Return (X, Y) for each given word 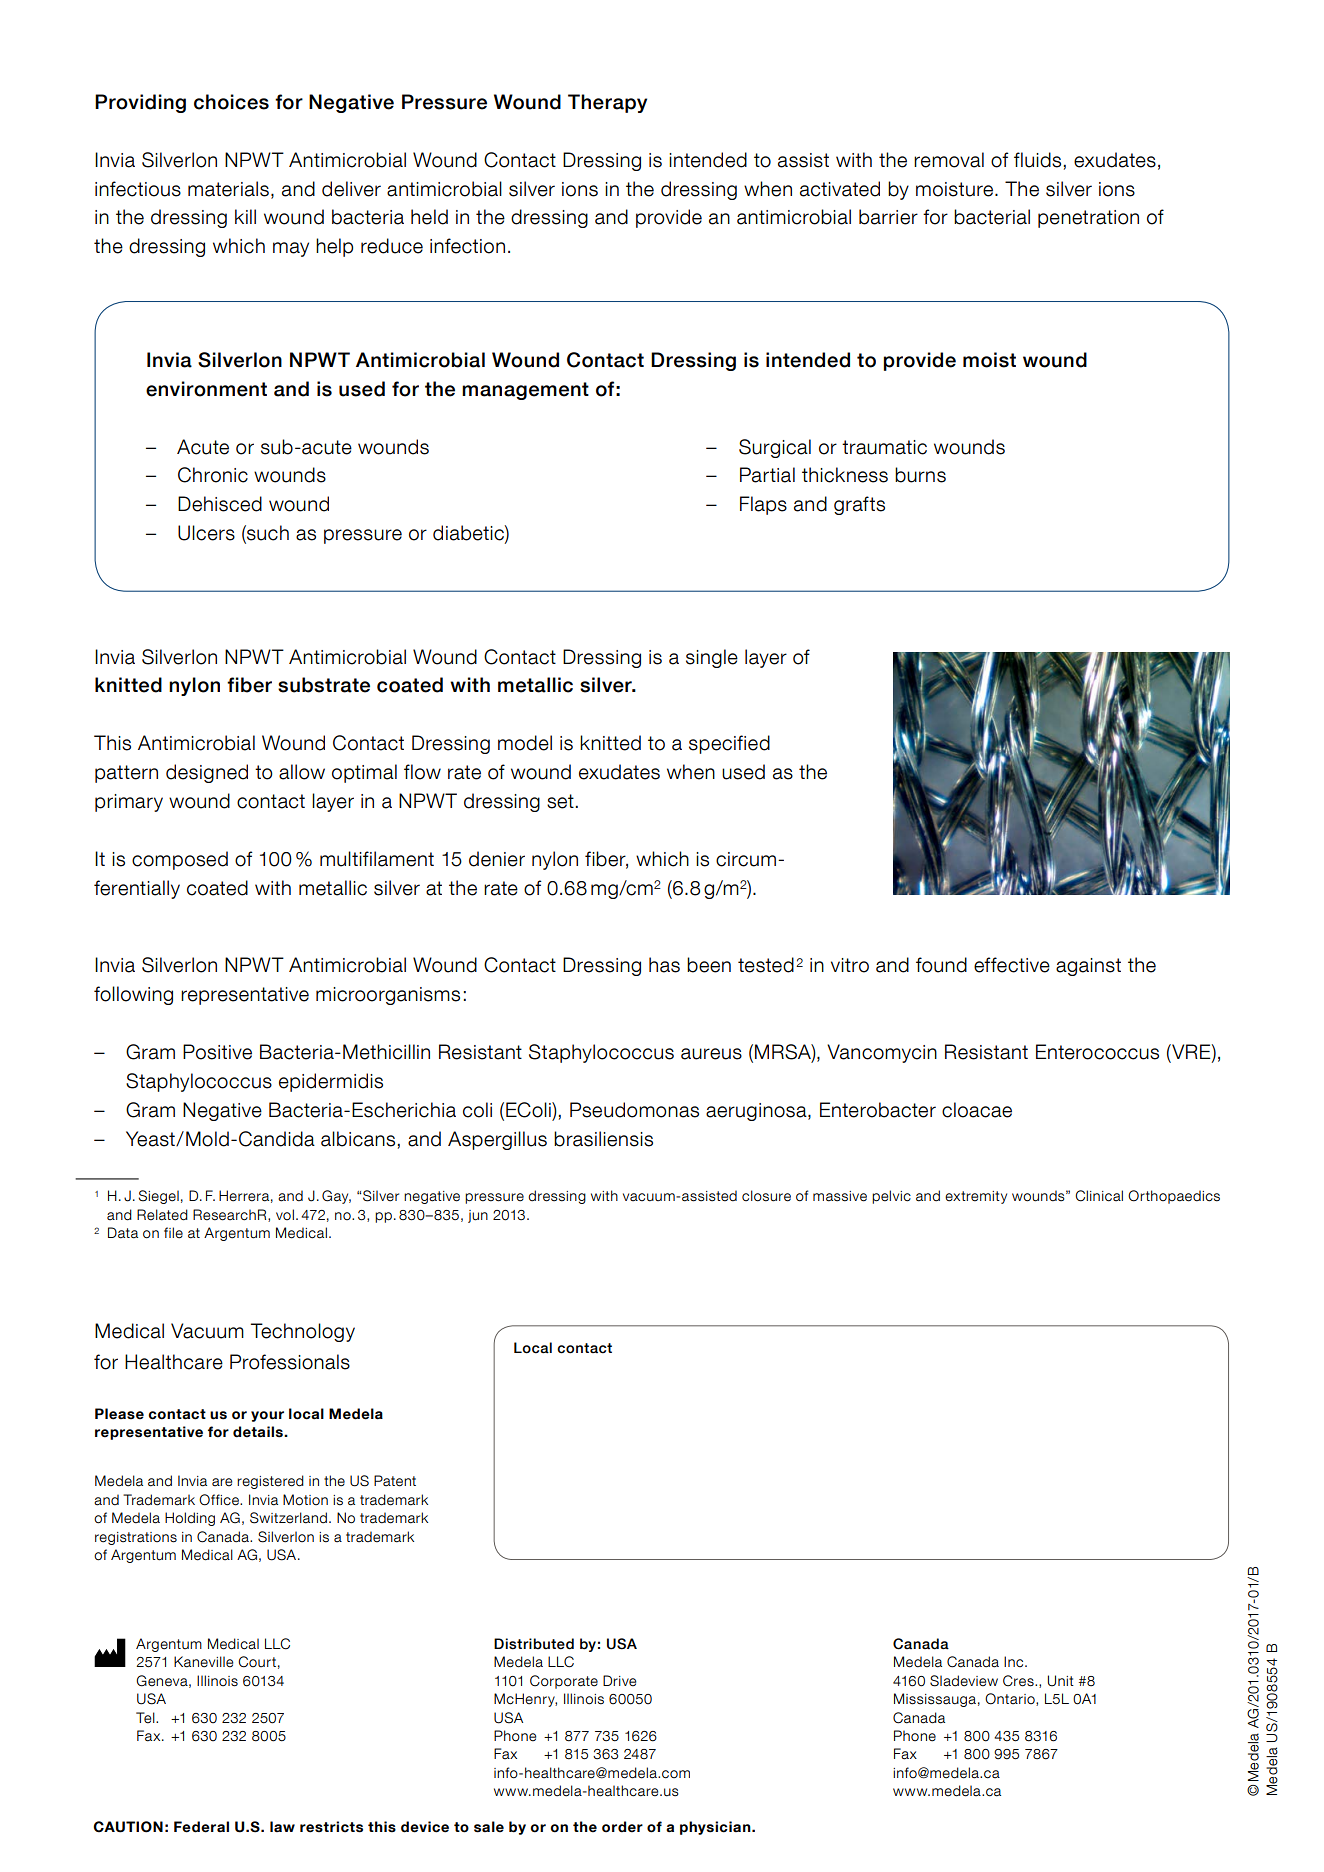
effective (1012, 965)
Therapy (607, 103)
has (664, 965)
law (282, 1826)
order (622, 1827)
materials (228, 189)
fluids (1037, 160)
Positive (217, 1052)
